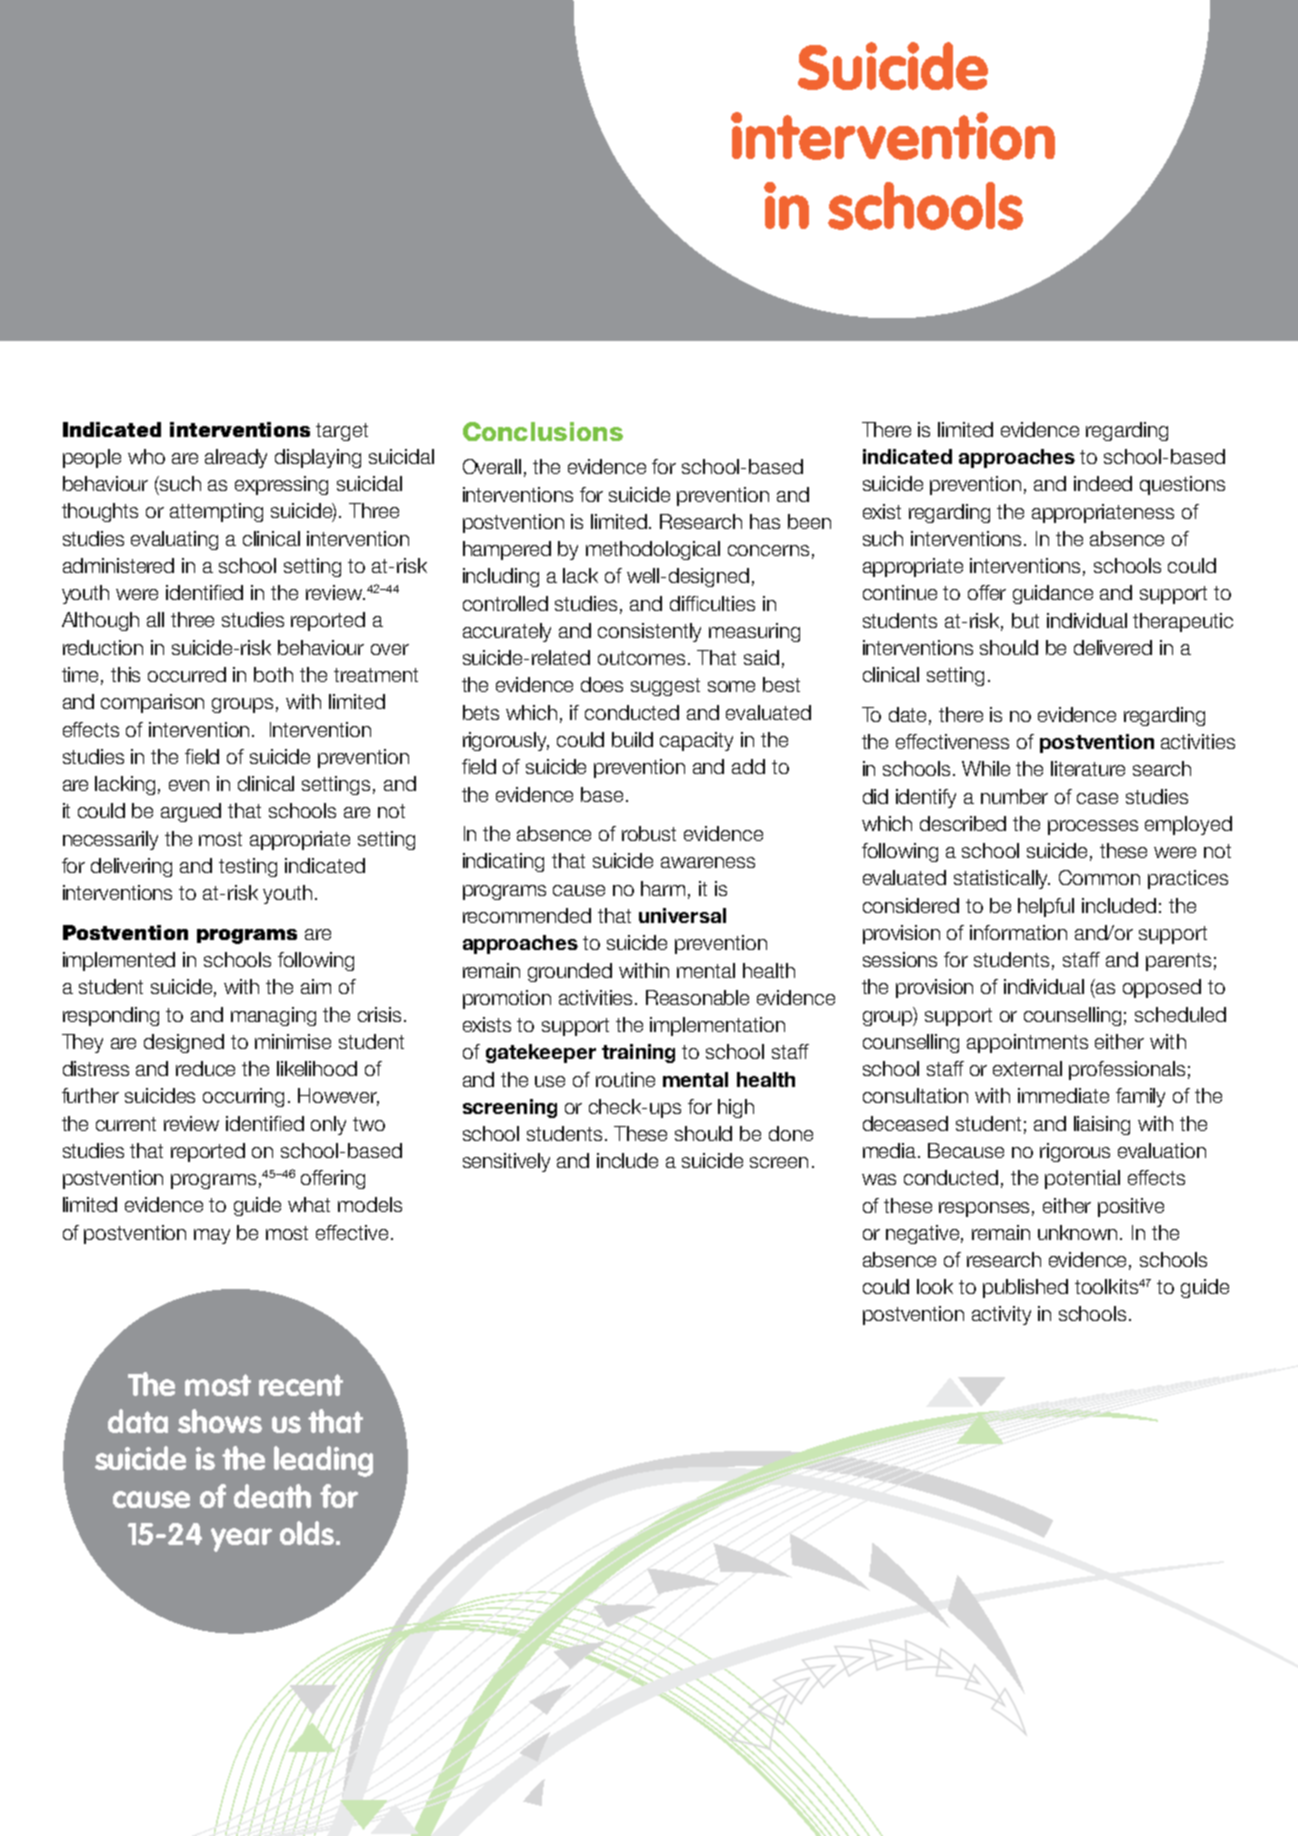  I want to click on sensitively, so click(506, 1162).
